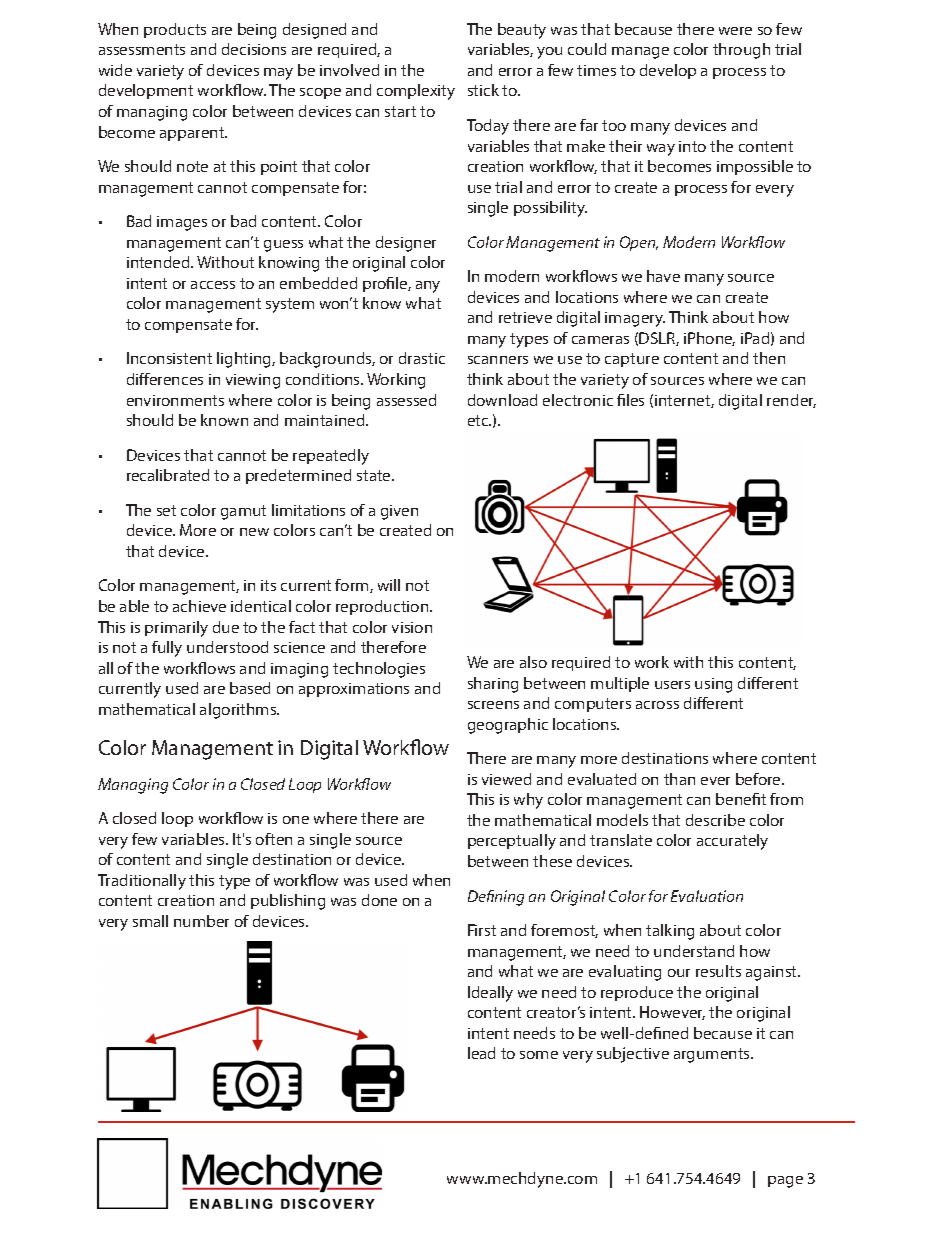 The height and width of the screenshot is (1233, 952). What do you see at coordinates (169, 358) in the screenshot?
I see `Inconsistent` at bounding box center [169, 358].
